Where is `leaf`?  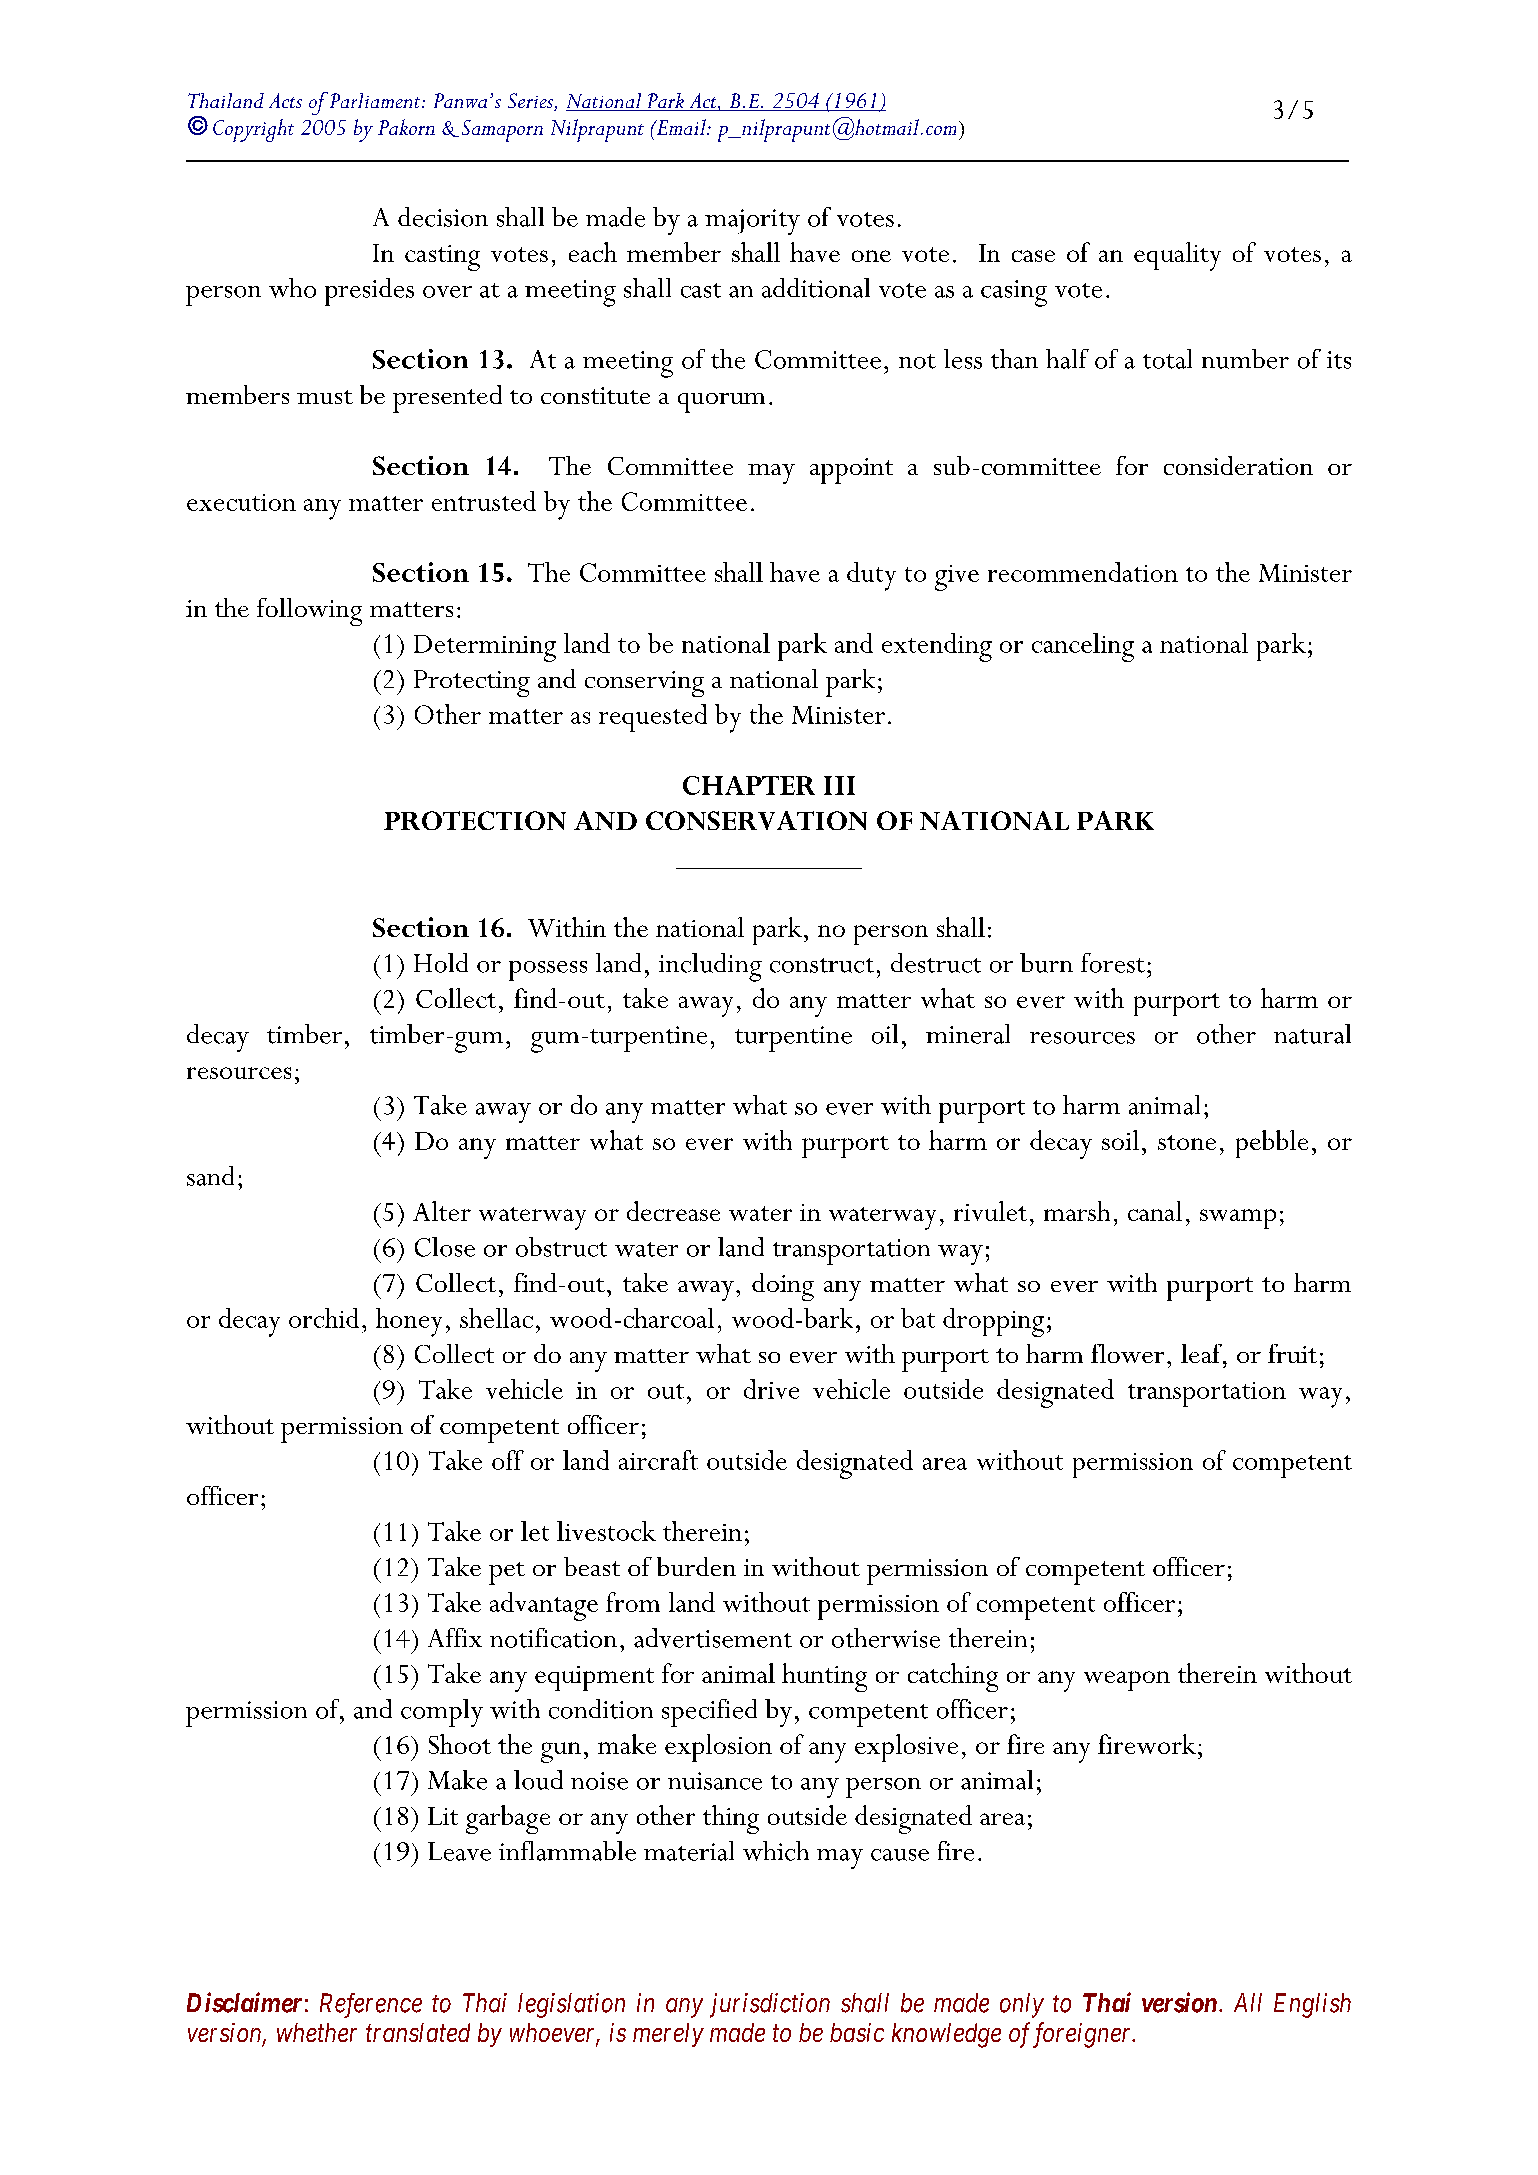 leaf is located at coordinates (1203, 1354).
